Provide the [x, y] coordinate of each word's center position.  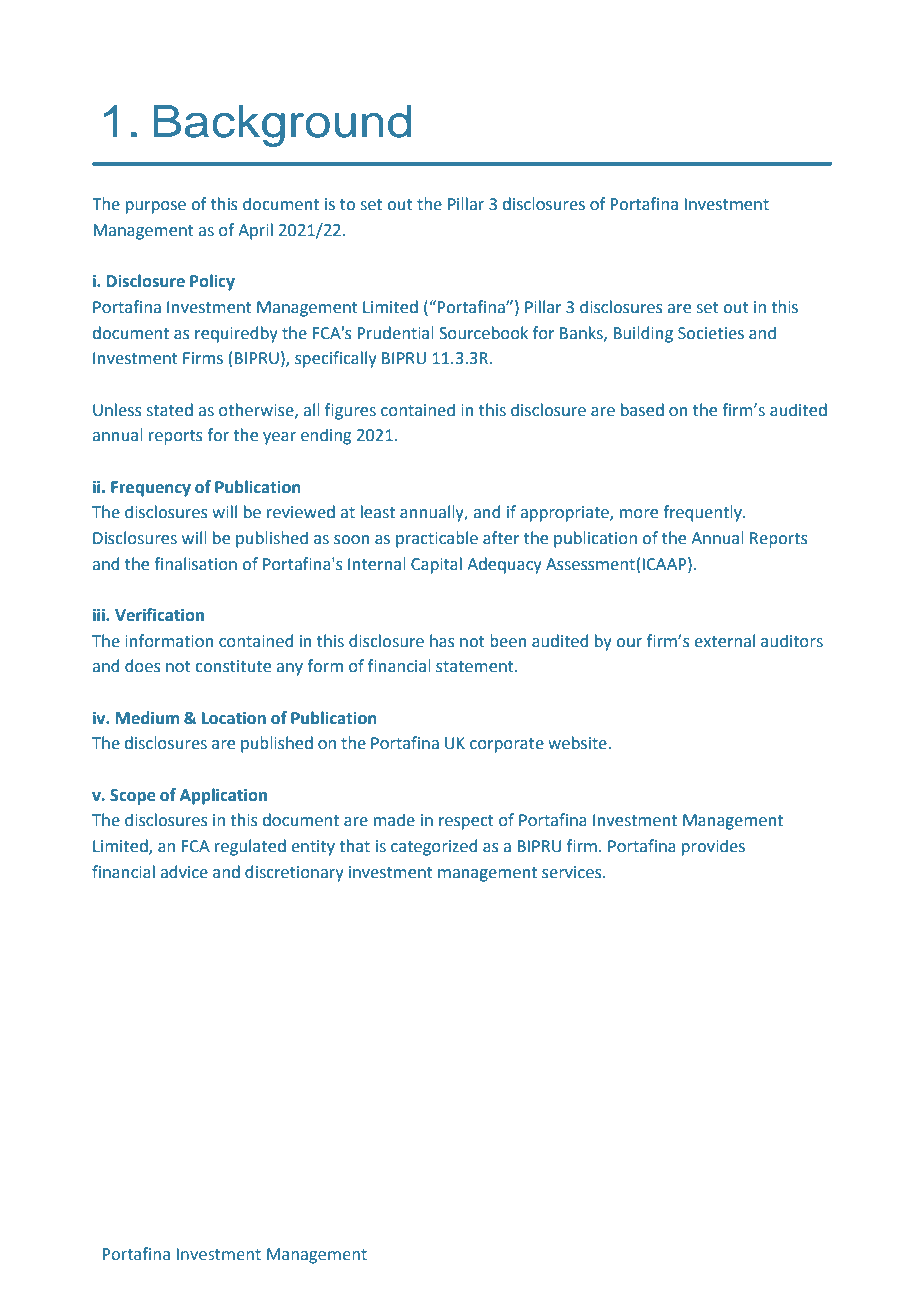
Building [643, 334]
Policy [212, 282]
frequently [703, 513]
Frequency [151, 489]
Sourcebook [483, 333]
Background [282, 125]
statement [476, 667]
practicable [437, 539]
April [255, 231]
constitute [233, 666]
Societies [711, 333]
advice [184, 872]
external [725, 641]
